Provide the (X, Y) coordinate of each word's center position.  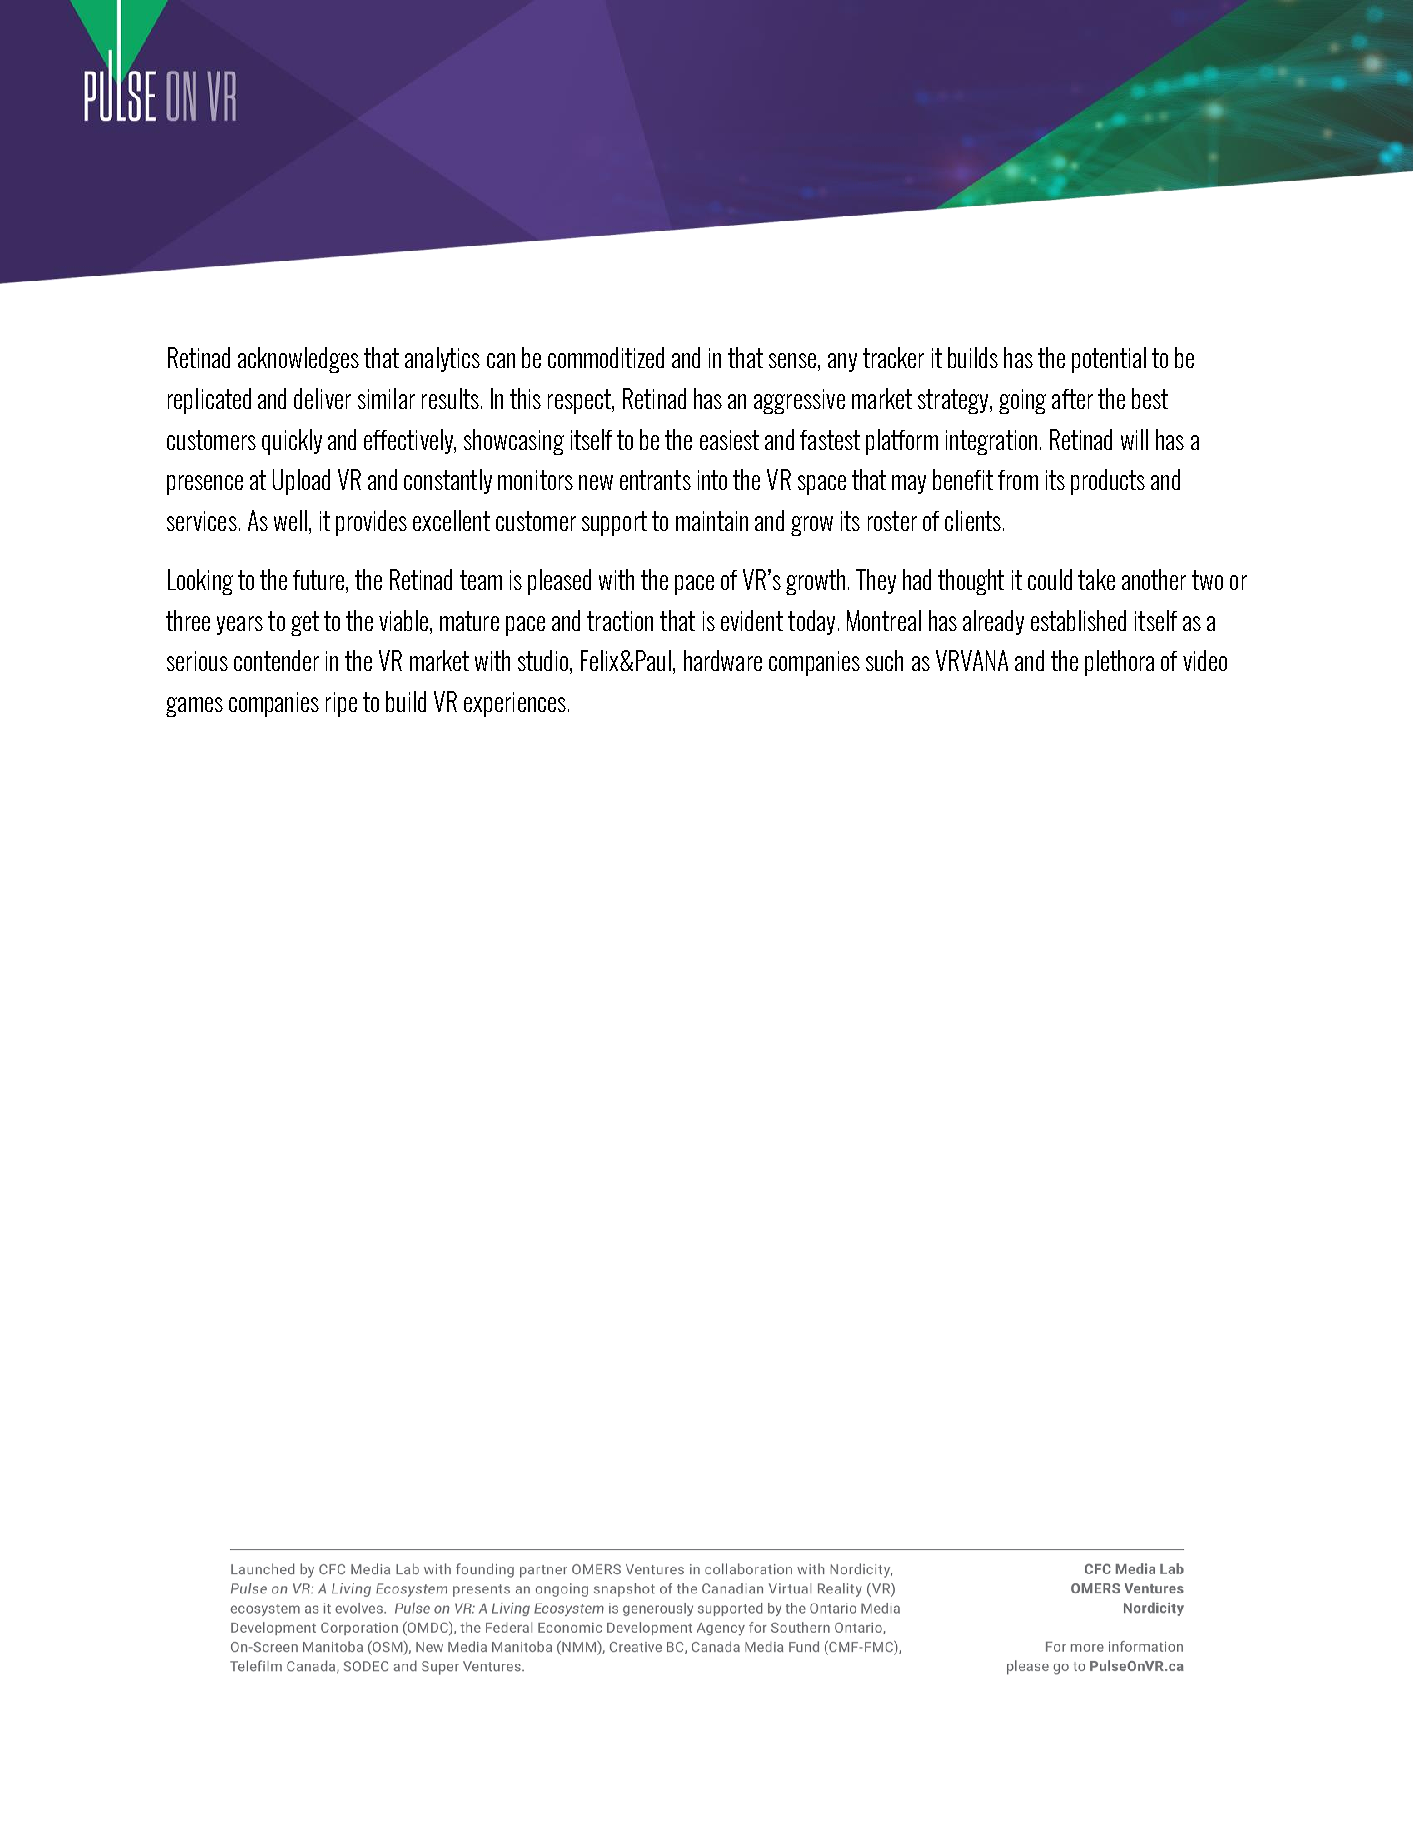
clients (973, 520)
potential (1109, 360)
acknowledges (298, 360)
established (1078, 620)
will (1134, 439)
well (290, 520)
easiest (729, 440)
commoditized (606, 357)
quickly (292, 442)
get (305, 623)
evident (752, 620)
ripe (341, 704)
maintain (712, 521)
